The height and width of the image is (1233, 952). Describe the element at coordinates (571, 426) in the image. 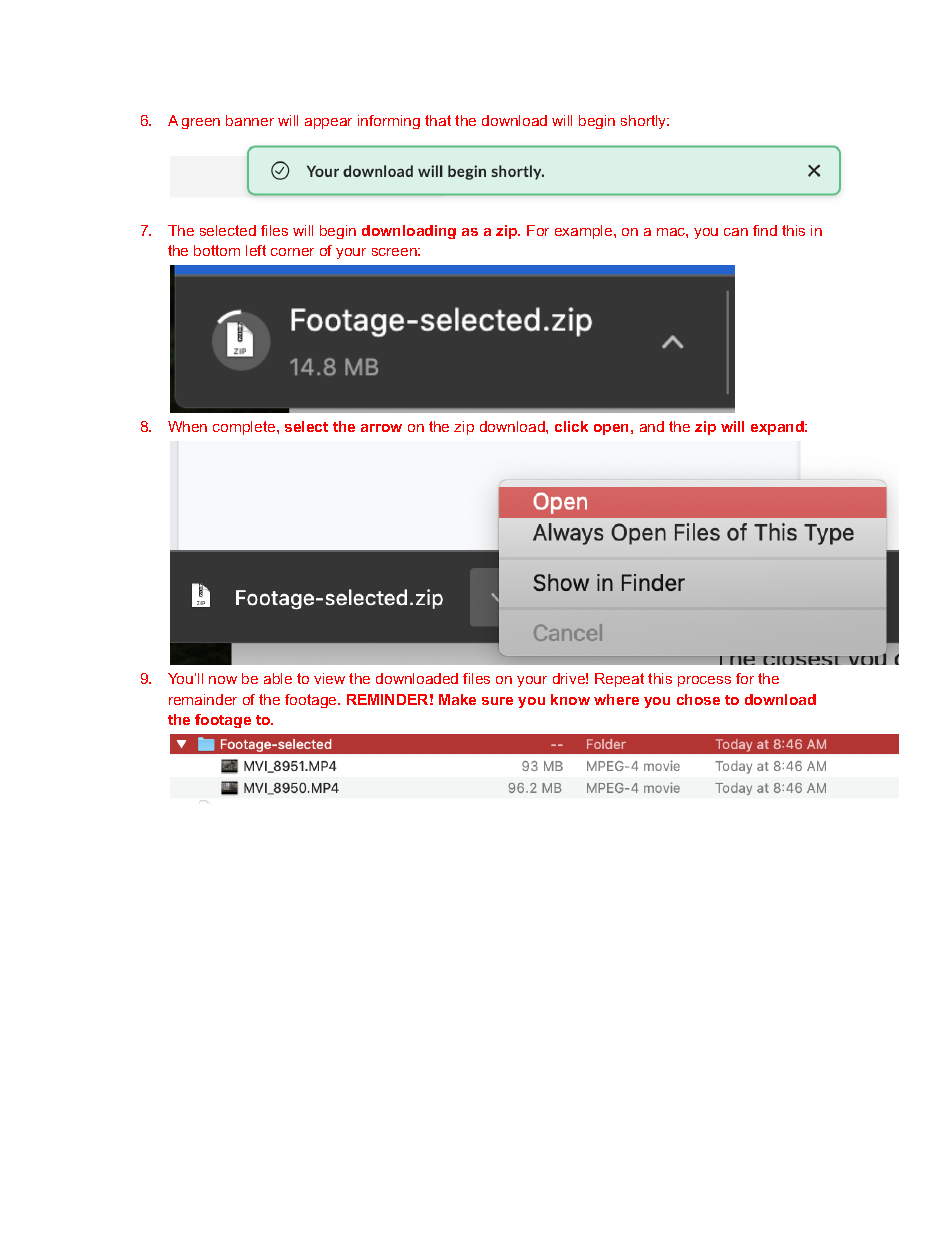

I see `click` at that location.
